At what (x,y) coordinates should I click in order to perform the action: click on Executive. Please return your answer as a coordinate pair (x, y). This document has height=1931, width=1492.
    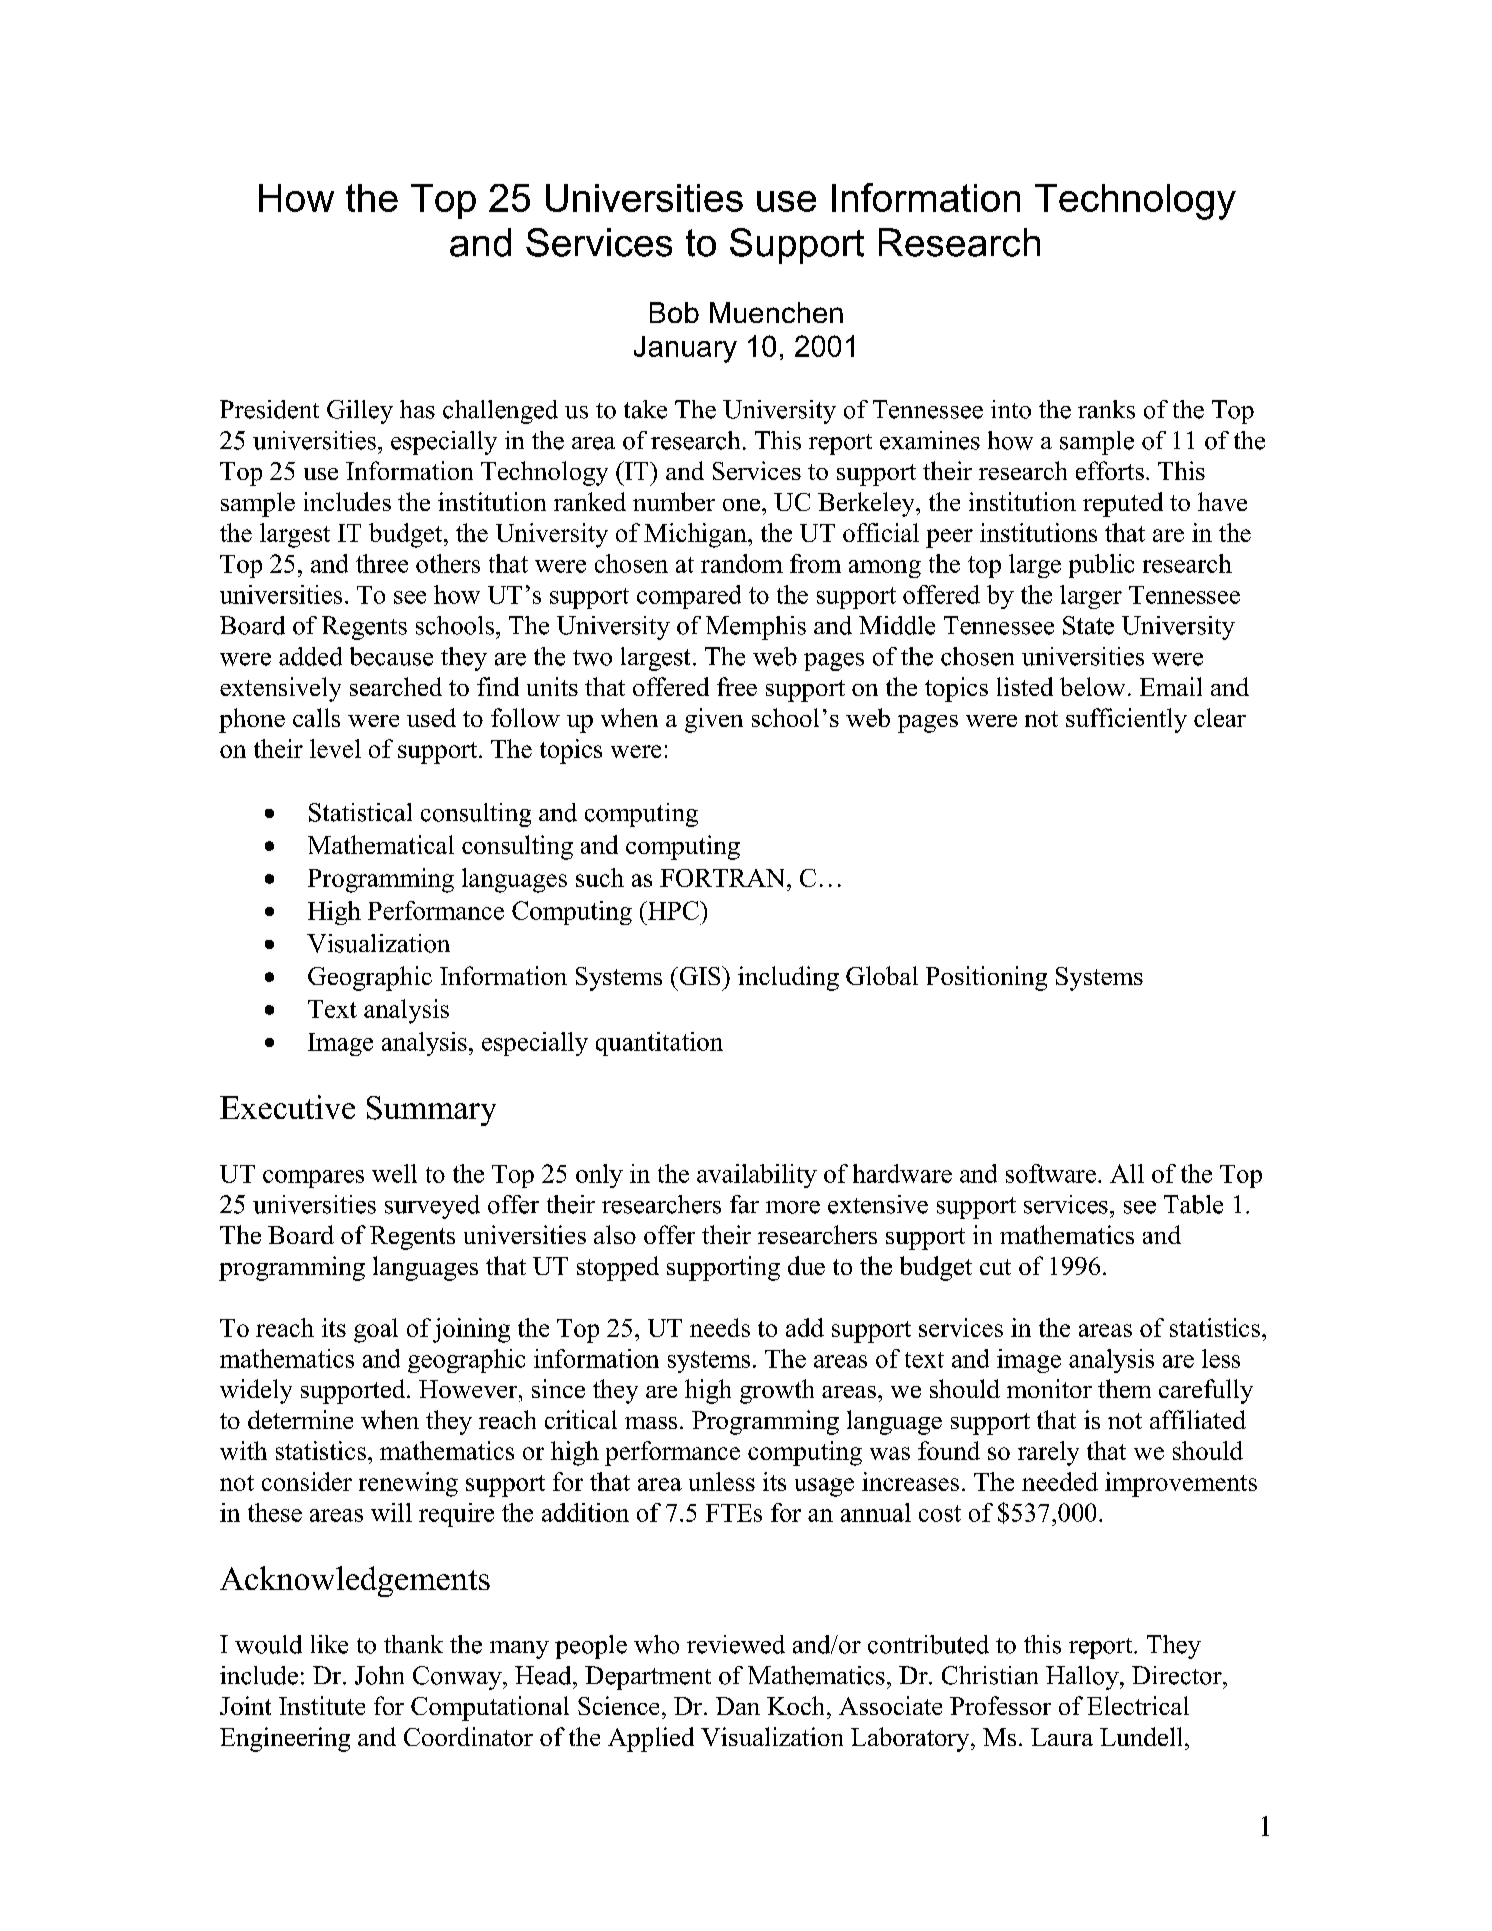
    Looking at the image, I should click on (287, 1107).
